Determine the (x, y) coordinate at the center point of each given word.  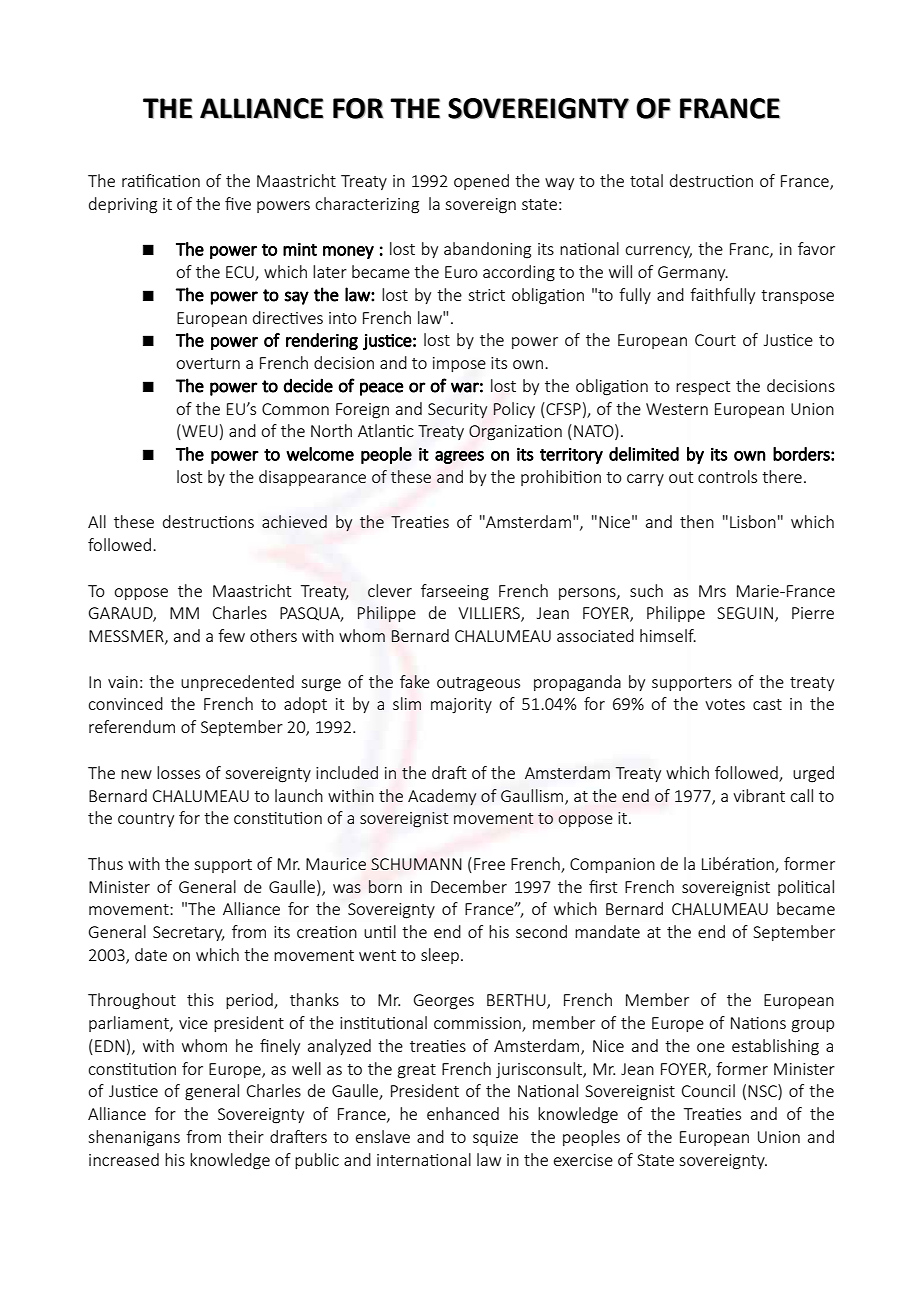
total (646, 180)
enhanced (463, 1113)
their (246, 1136)
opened (481, 182)
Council (708, 1090)
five (238, 203)
